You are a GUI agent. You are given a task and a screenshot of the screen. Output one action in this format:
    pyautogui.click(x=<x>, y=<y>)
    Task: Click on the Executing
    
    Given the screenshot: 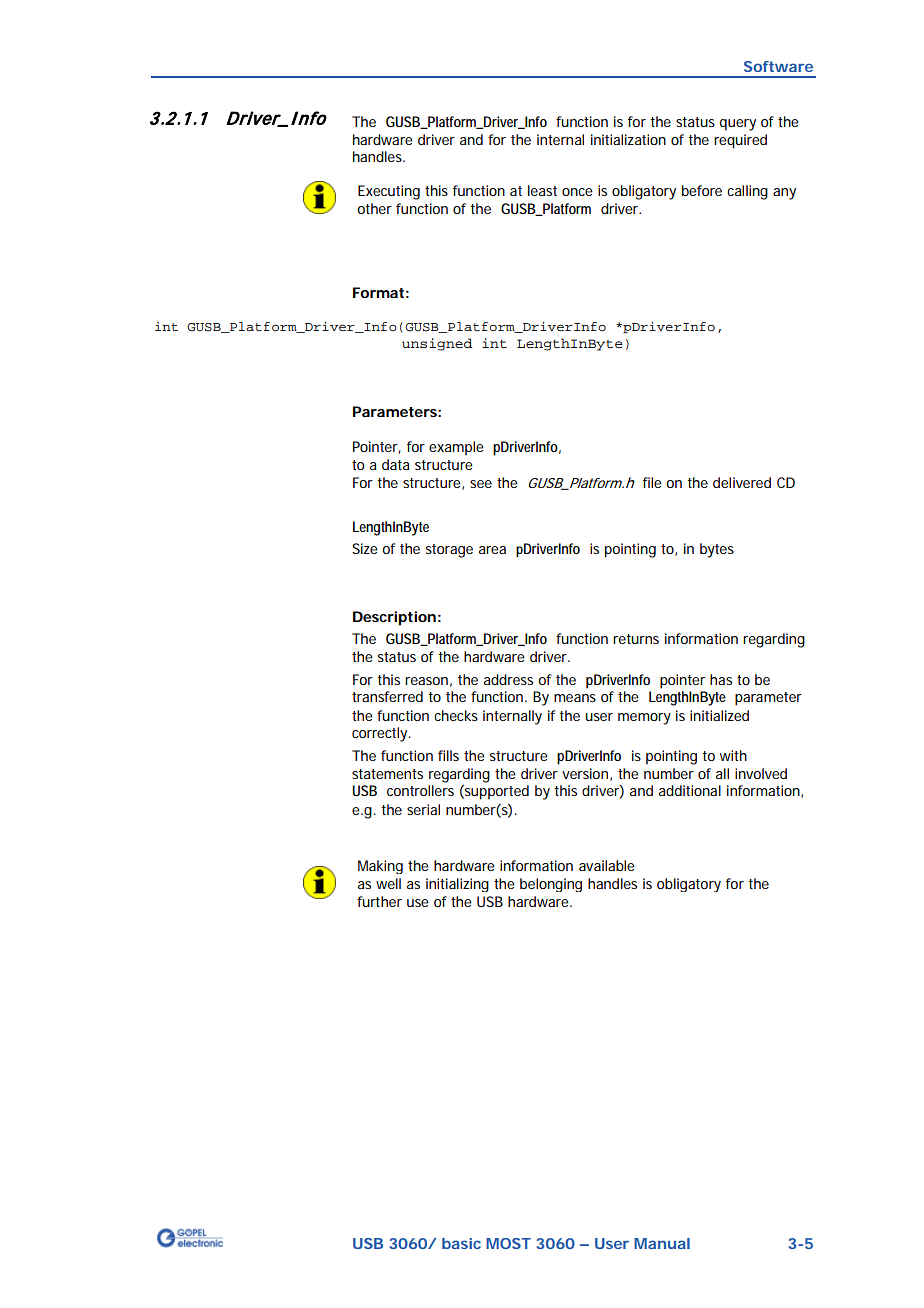 What is the action you would take?
    pyautogui.click(x=389, y=192)
